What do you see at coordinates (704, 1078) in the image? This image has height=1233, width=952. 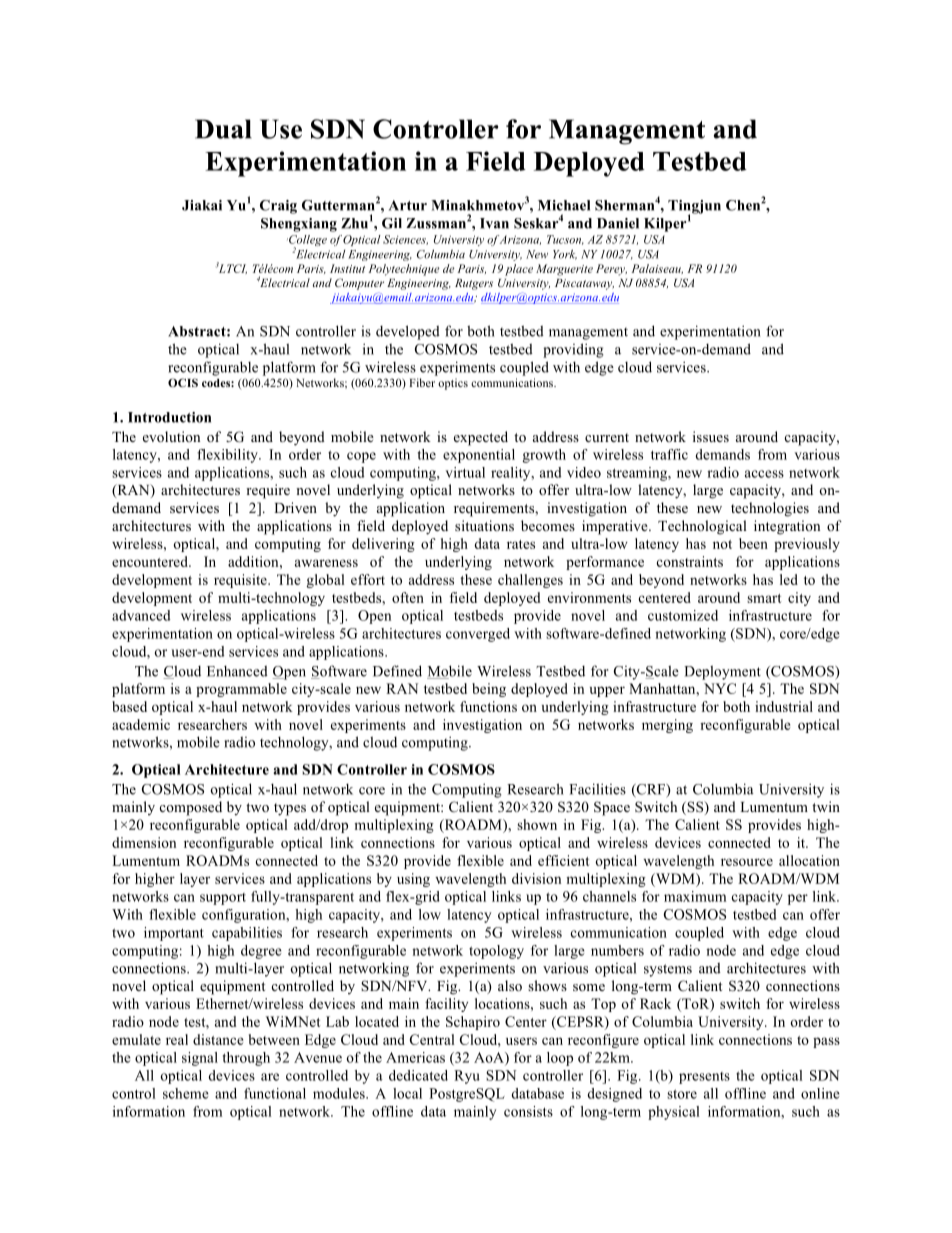 I see `presents` at bounding box center [704, 1078].
